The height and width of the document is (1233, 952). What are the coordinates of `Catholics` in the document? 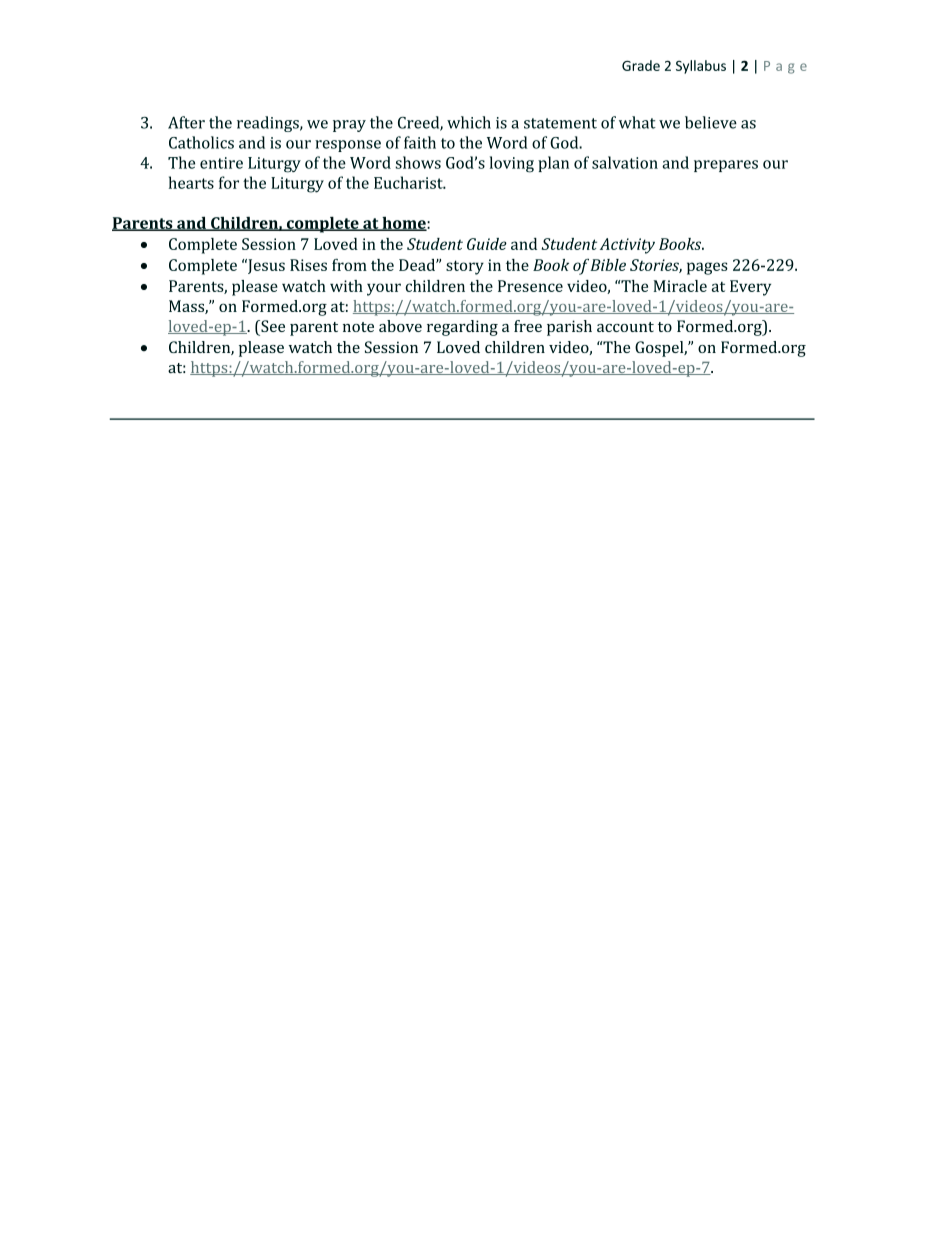 It's located at (201, 142).
